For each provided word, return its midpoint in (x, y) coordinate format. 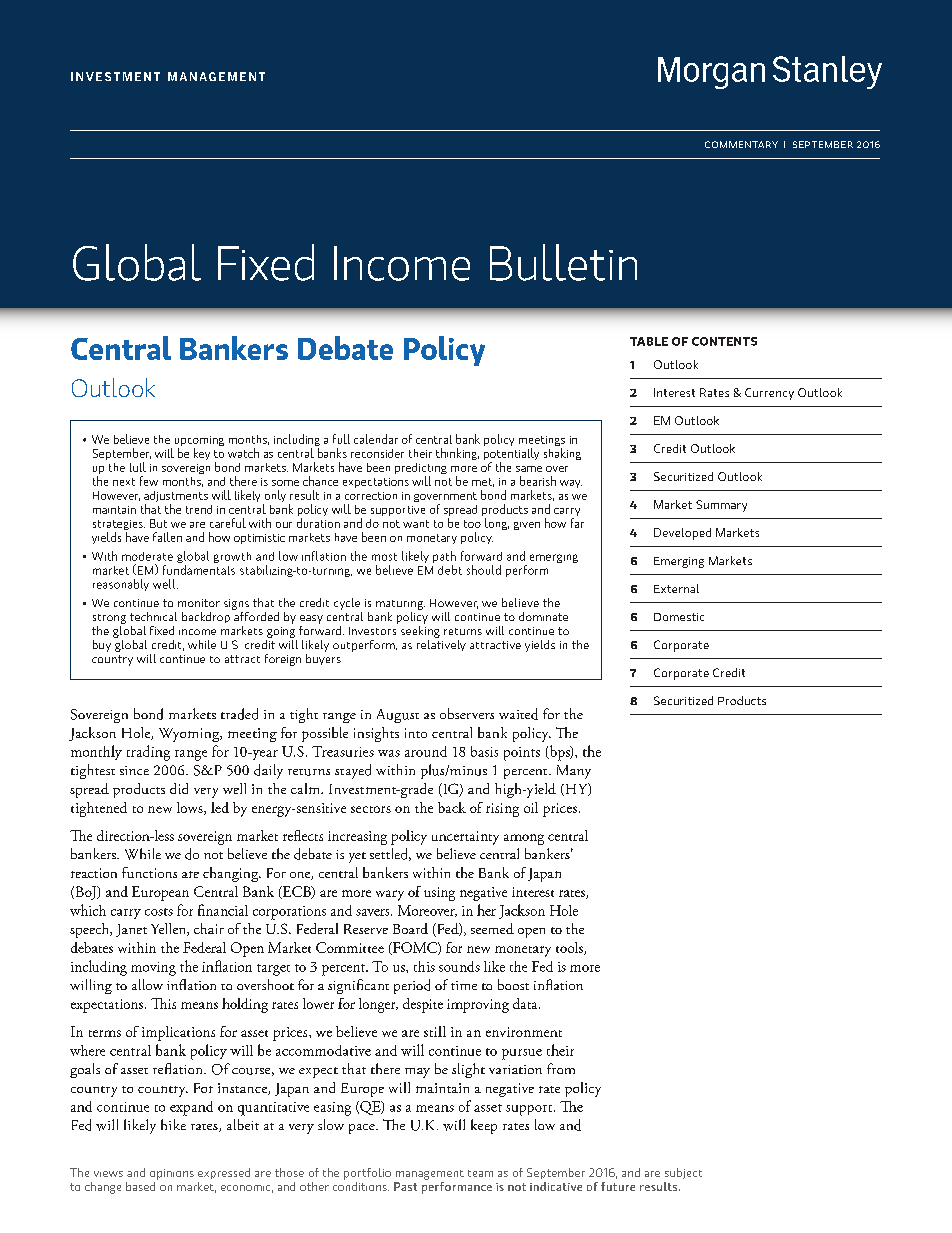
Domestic (679, 617)
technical (153, 616)
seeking (420, 630)
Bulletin (563, 262)
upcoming (199, 442)
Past (405, 1186)
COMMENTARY (741, 144)
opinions (172, 1174)
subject (683, 1173)
